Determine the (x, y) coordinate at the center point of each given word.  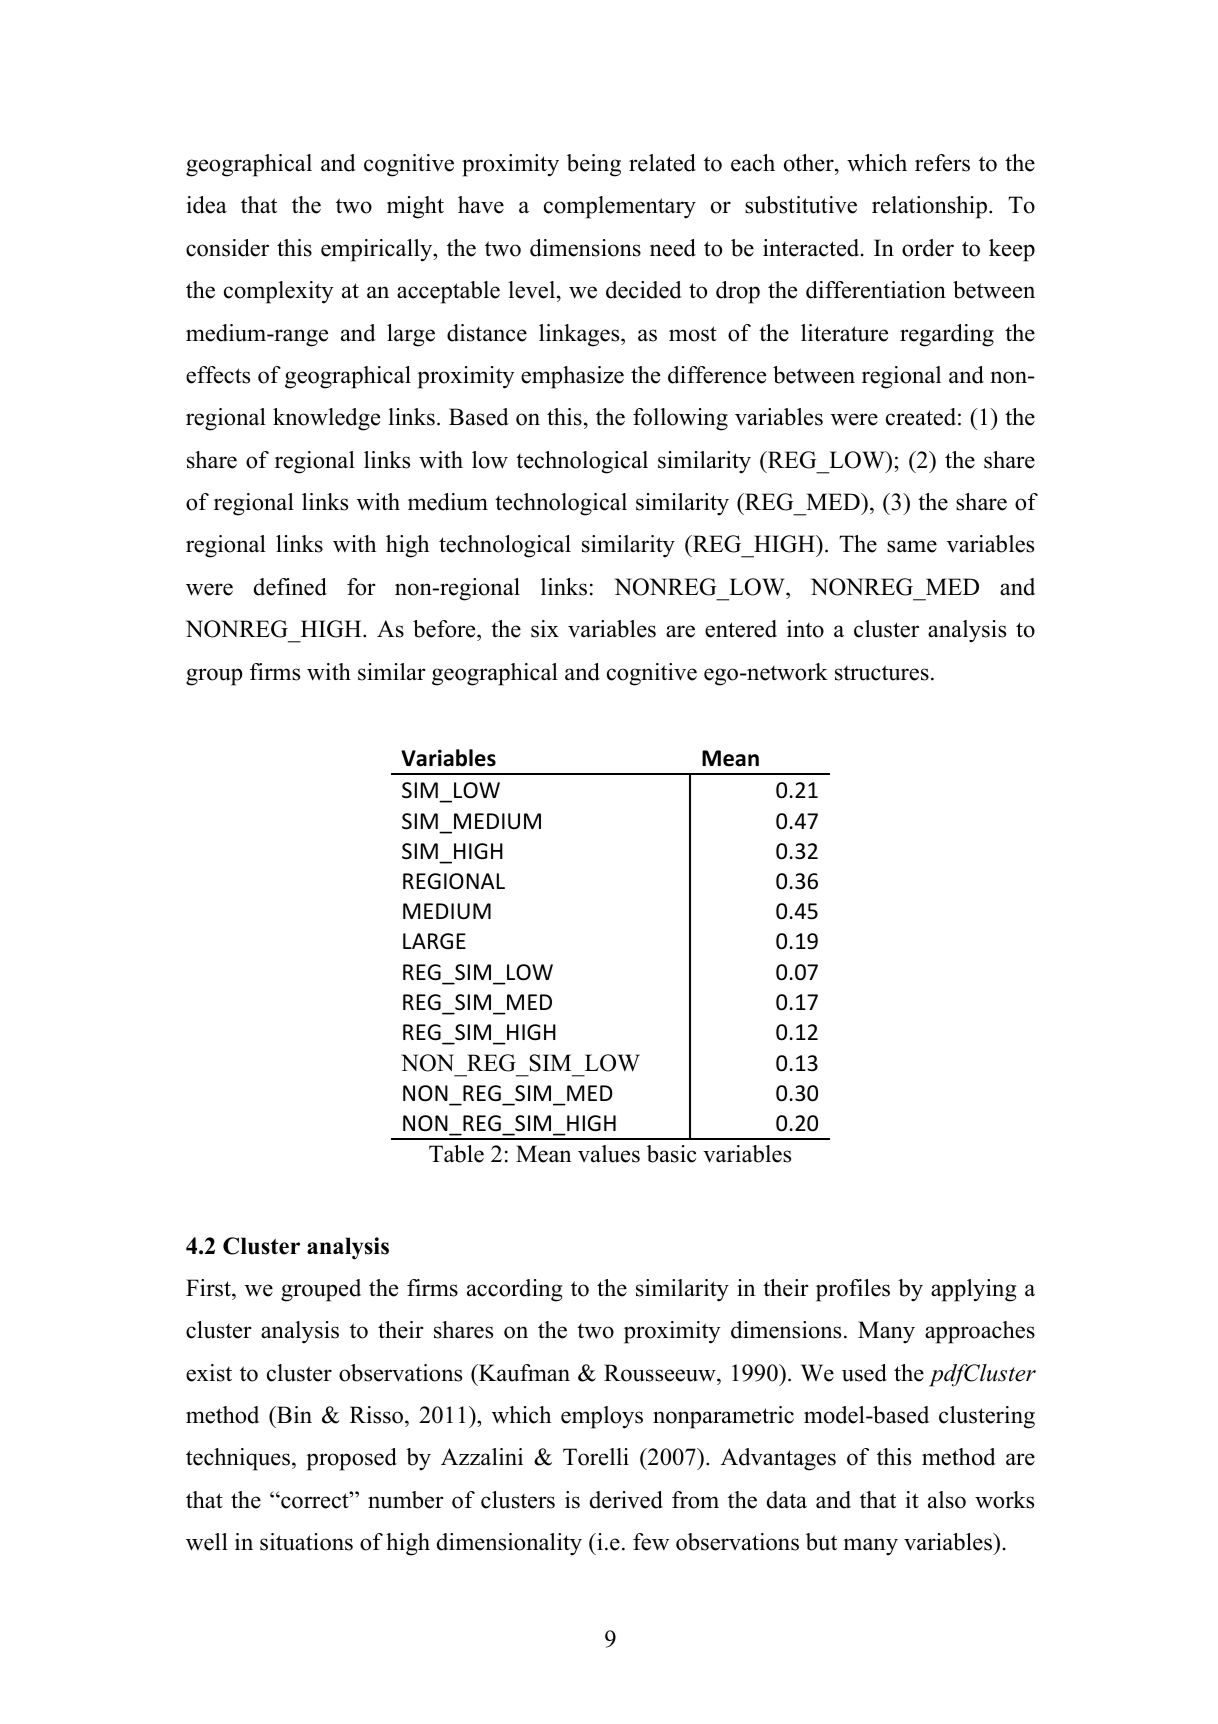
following (680, 419)
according (514, 1290)
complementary (620, 207)
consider (227, 248)
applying (973, 1290)
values (609, 1154)
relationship (929, 207)
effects (218, 375)
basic (671, 1154)
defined (290, 587)
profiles (853, 1290)
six (545, 629)
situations (306, 1542)
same (912, 546)
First (209, 1288)
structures (882, 673)
